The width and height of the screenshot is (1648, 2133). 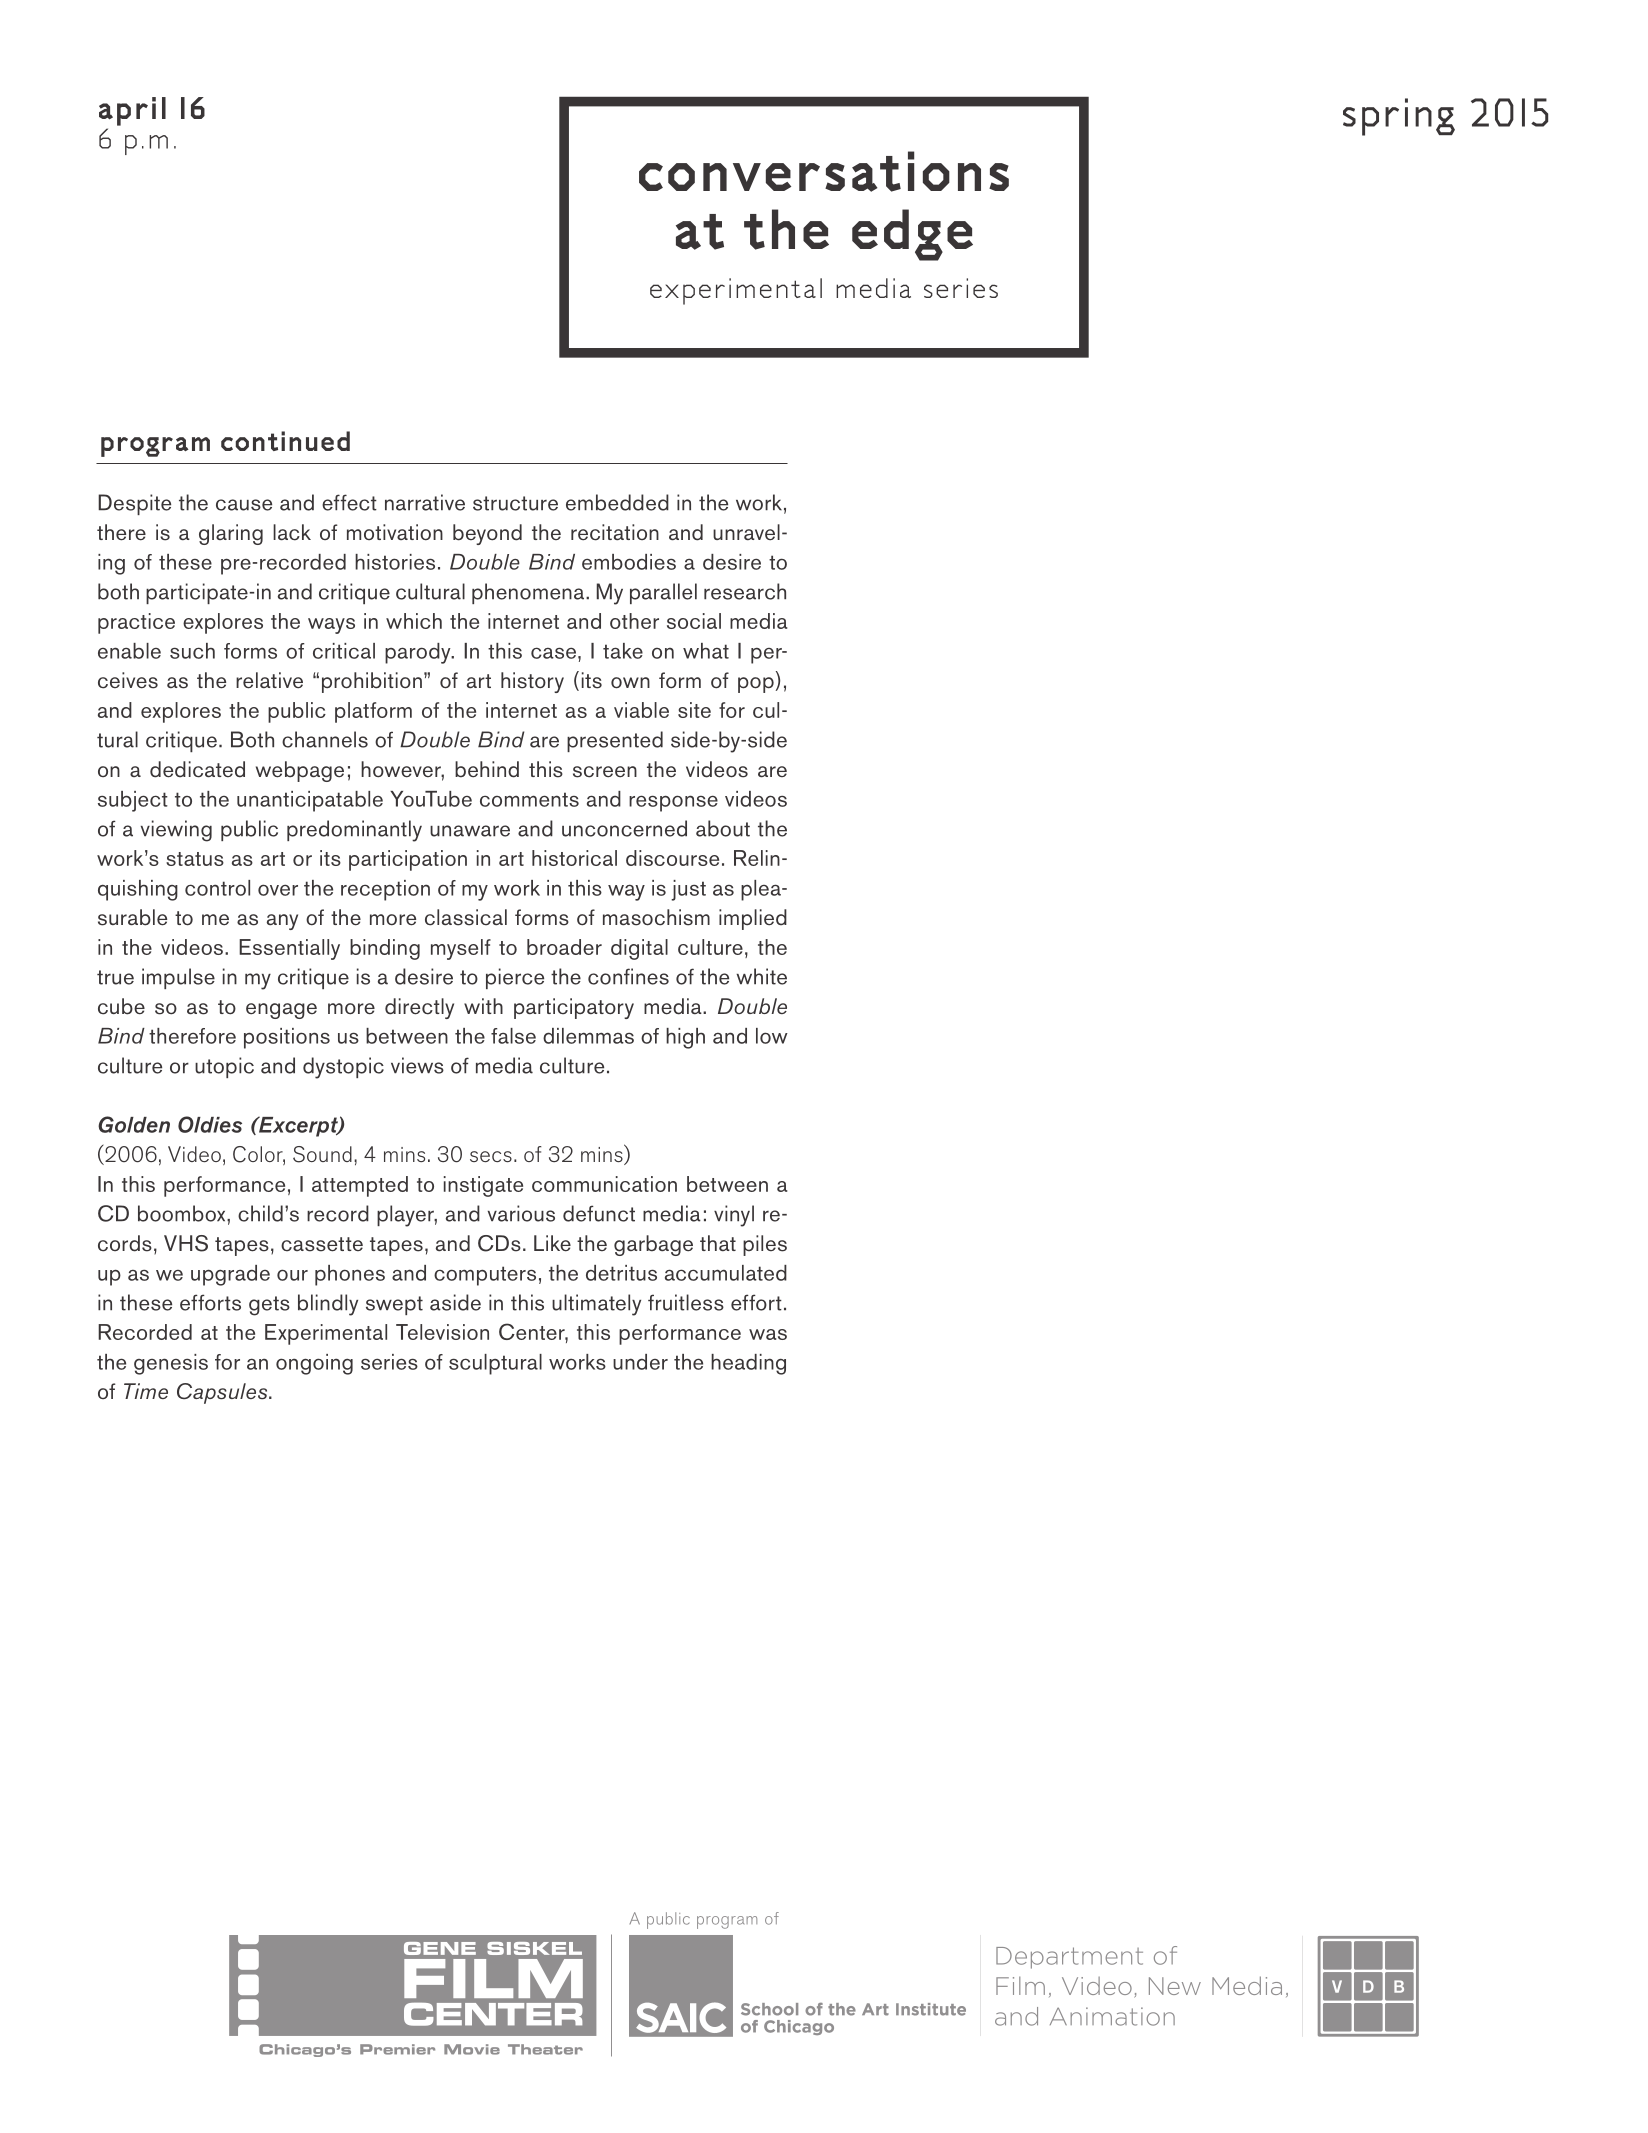 I want to click on embedded, so click(x=617, y=502).
